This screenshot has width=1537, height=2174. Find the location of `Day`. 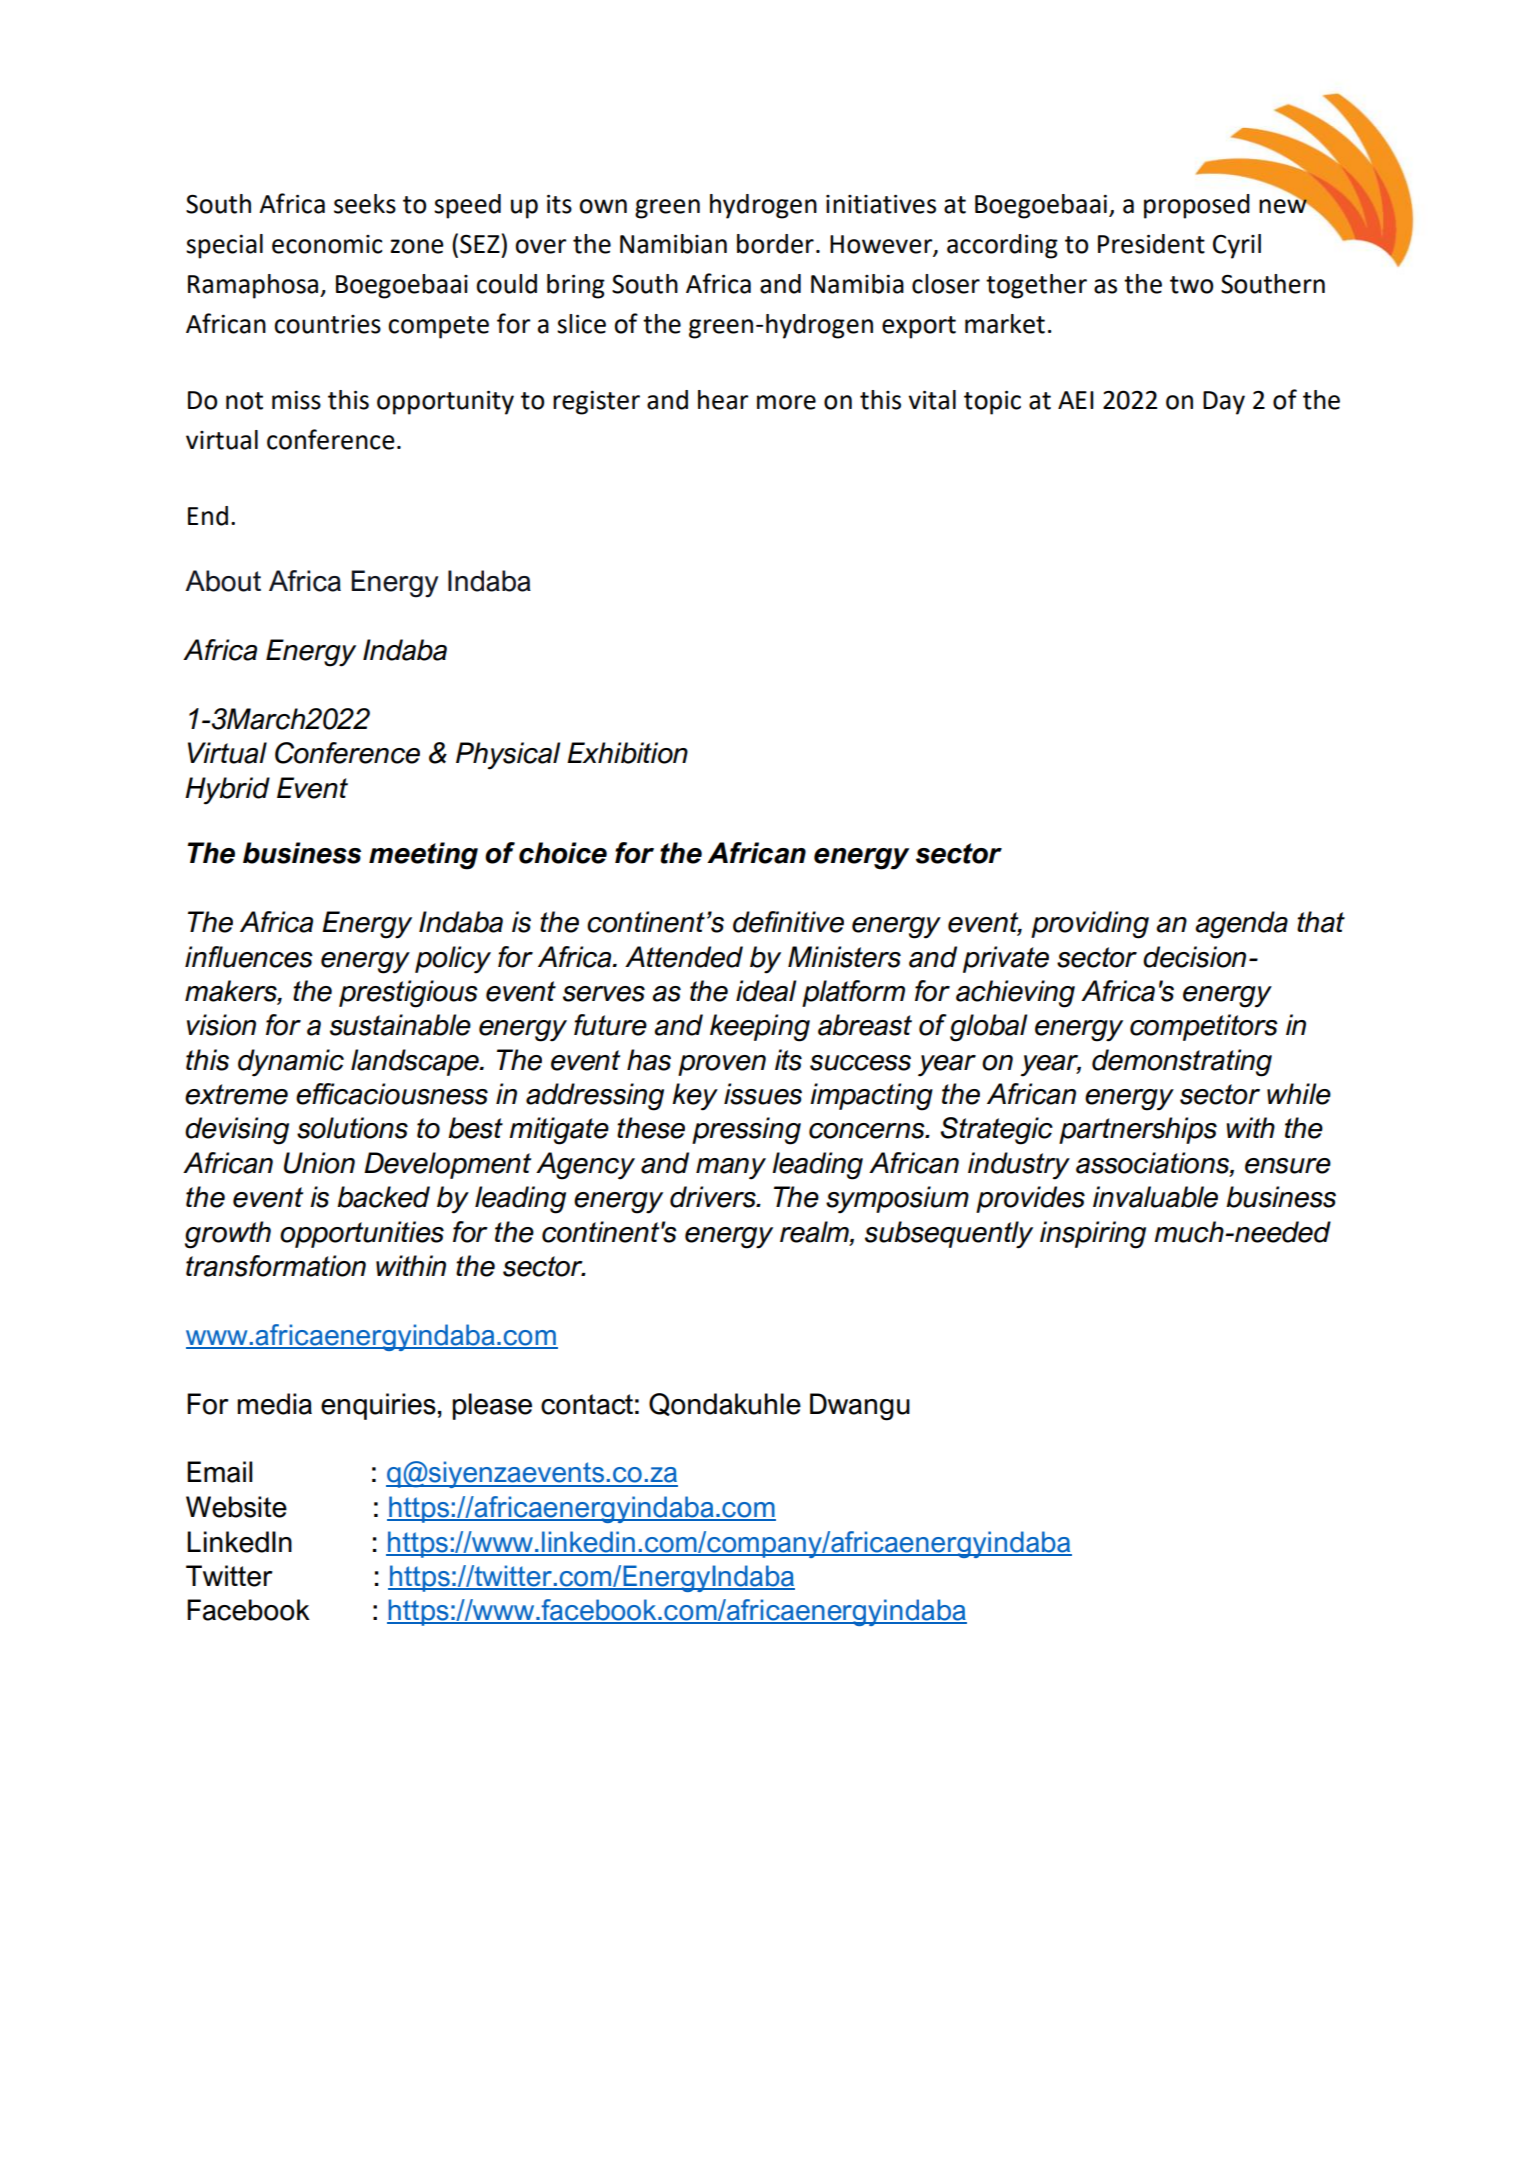

Day is located at coordinates (1224, 403).
